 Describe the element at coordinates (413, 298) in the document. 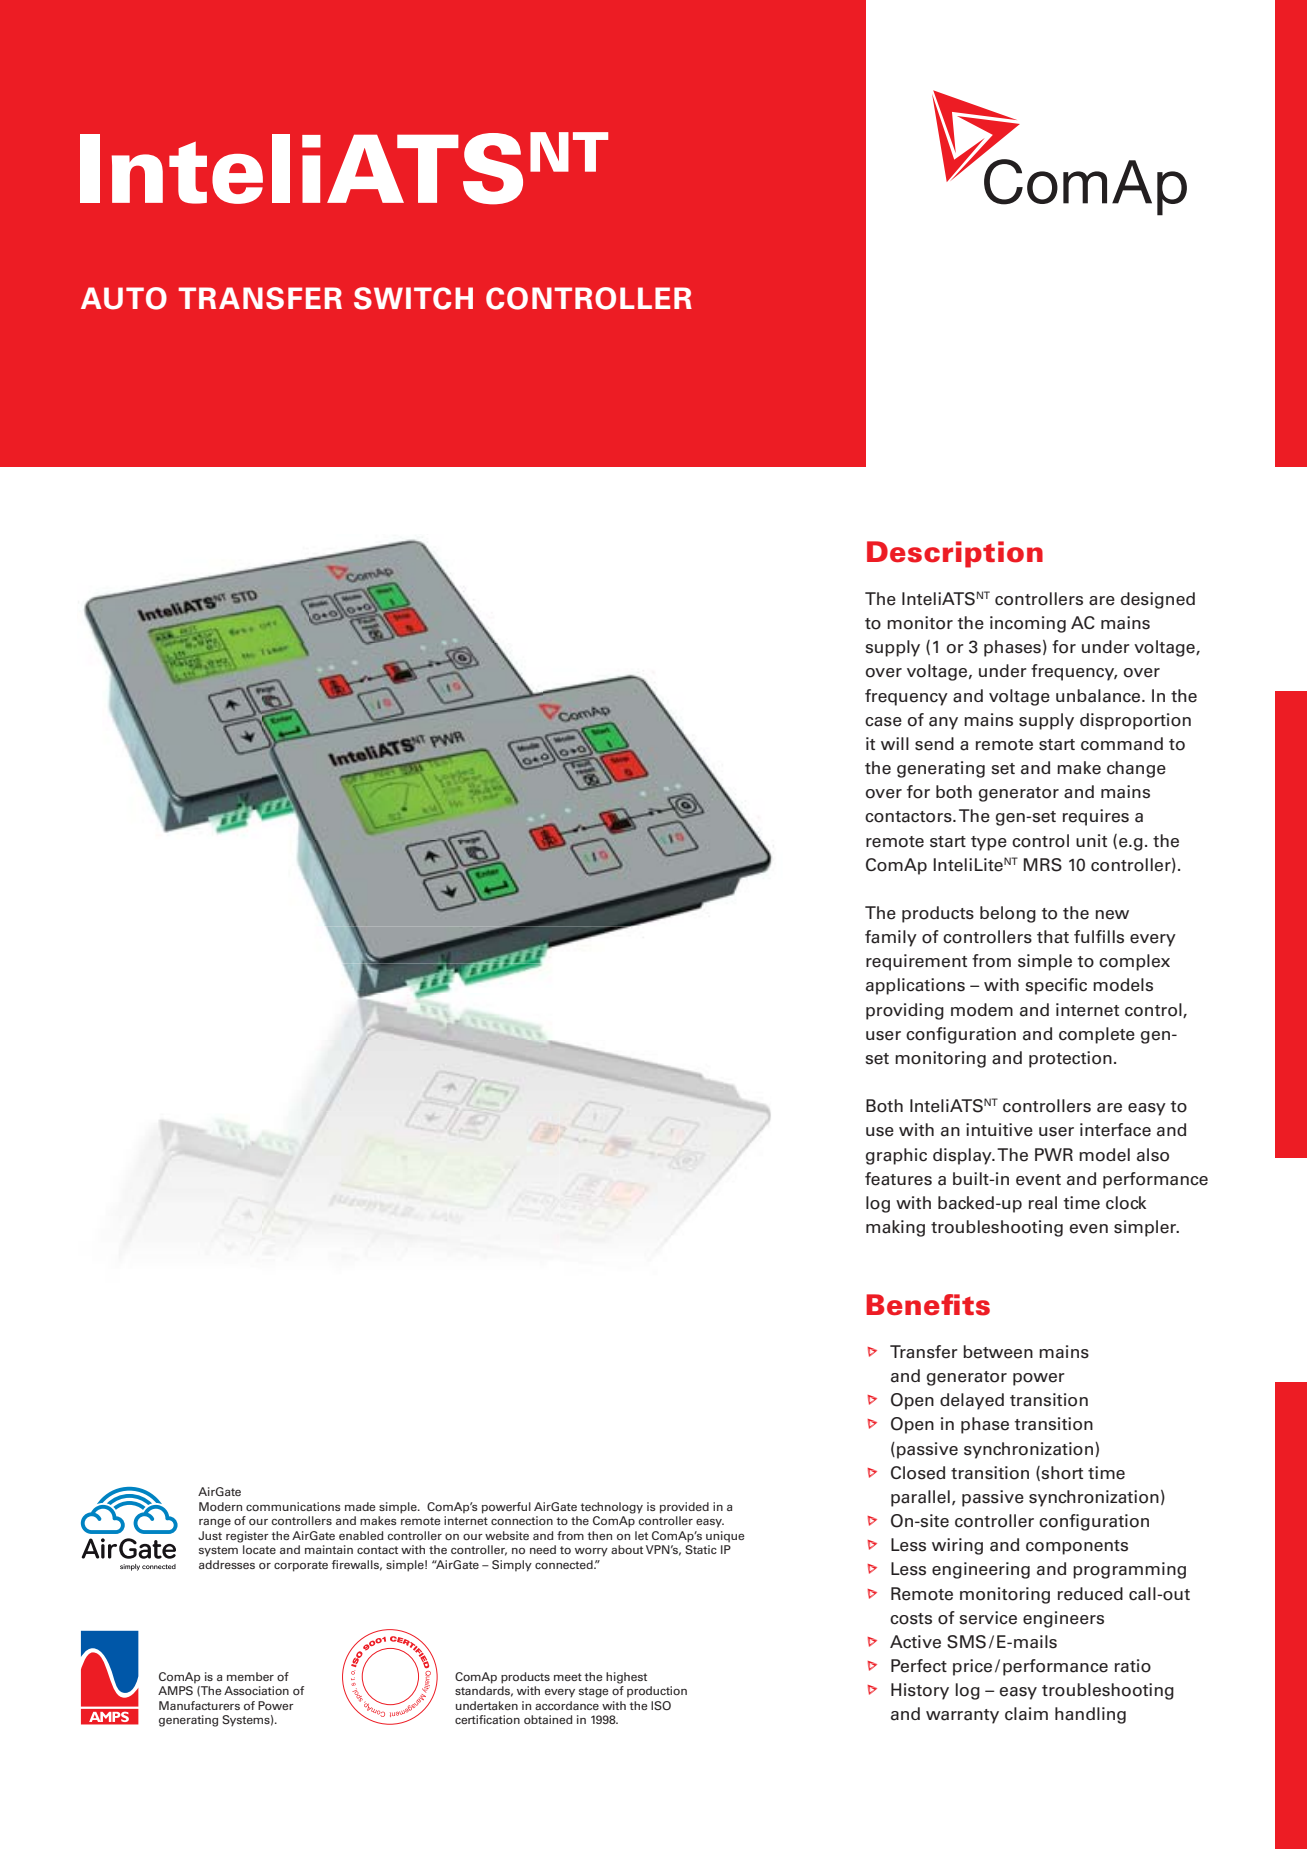

I see `SWITCH` at that location.
